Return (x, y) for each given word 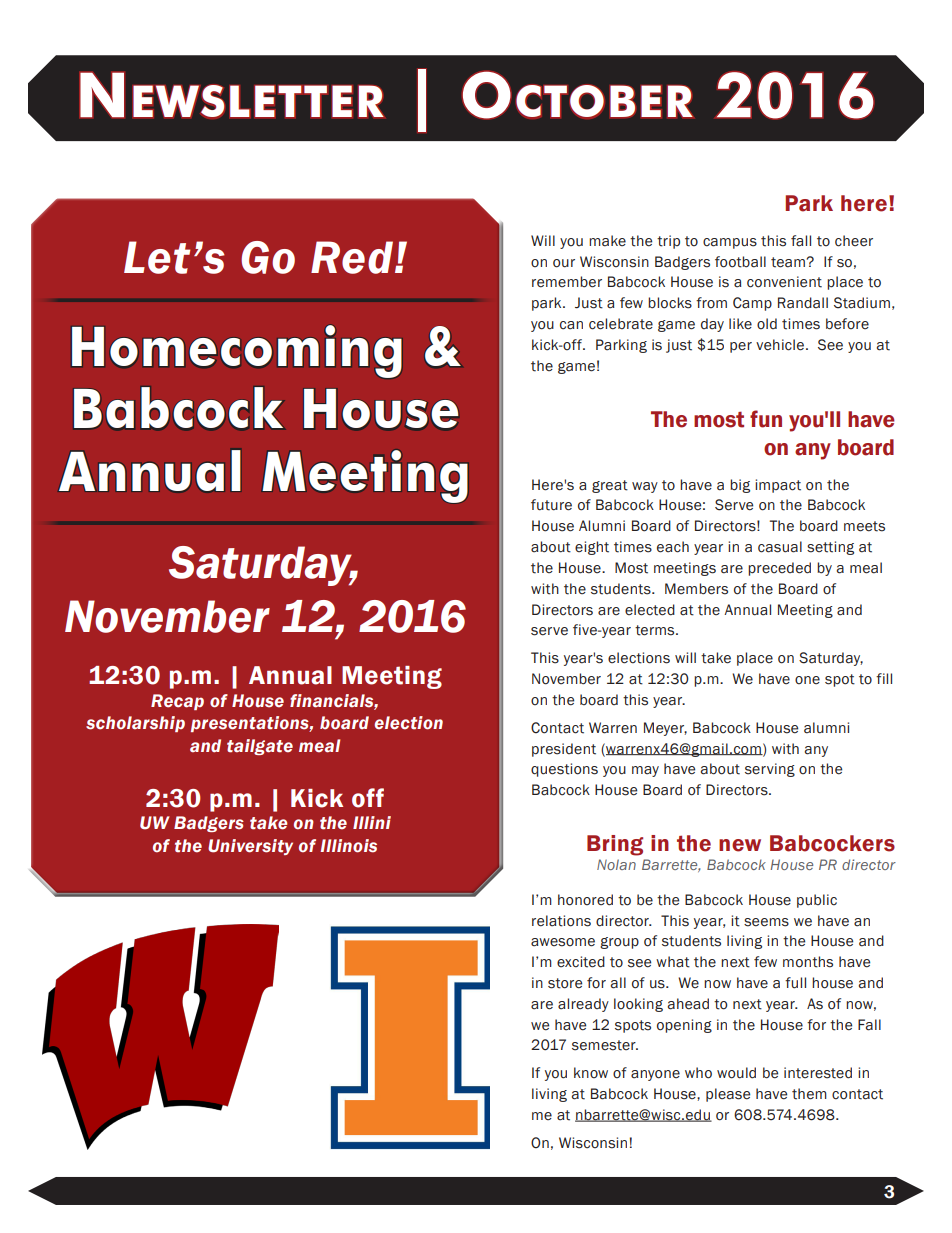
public (817, 901)
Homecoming (236, 351)
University (250, 847)
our (564, 263)
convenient (784, 282)
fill (884, 678)
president (564, 750)
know (591, 1073)
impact (778, 486)
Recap (177, 702)
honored (585, 900)
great (610, 486)
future (551, 505)
